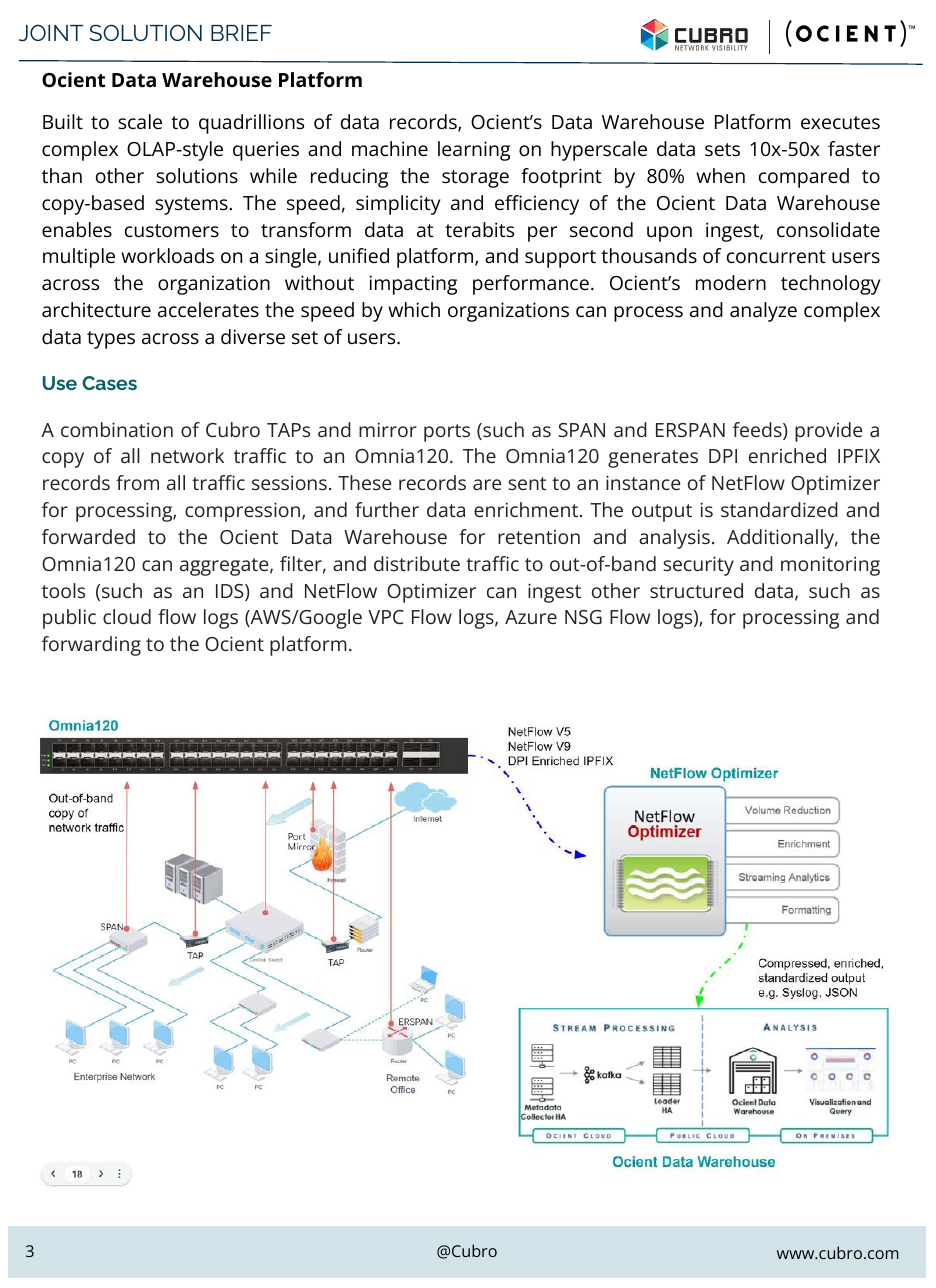 The width and height of the document is (936, 1288). I want to click on standardized, so click(779, 509).
